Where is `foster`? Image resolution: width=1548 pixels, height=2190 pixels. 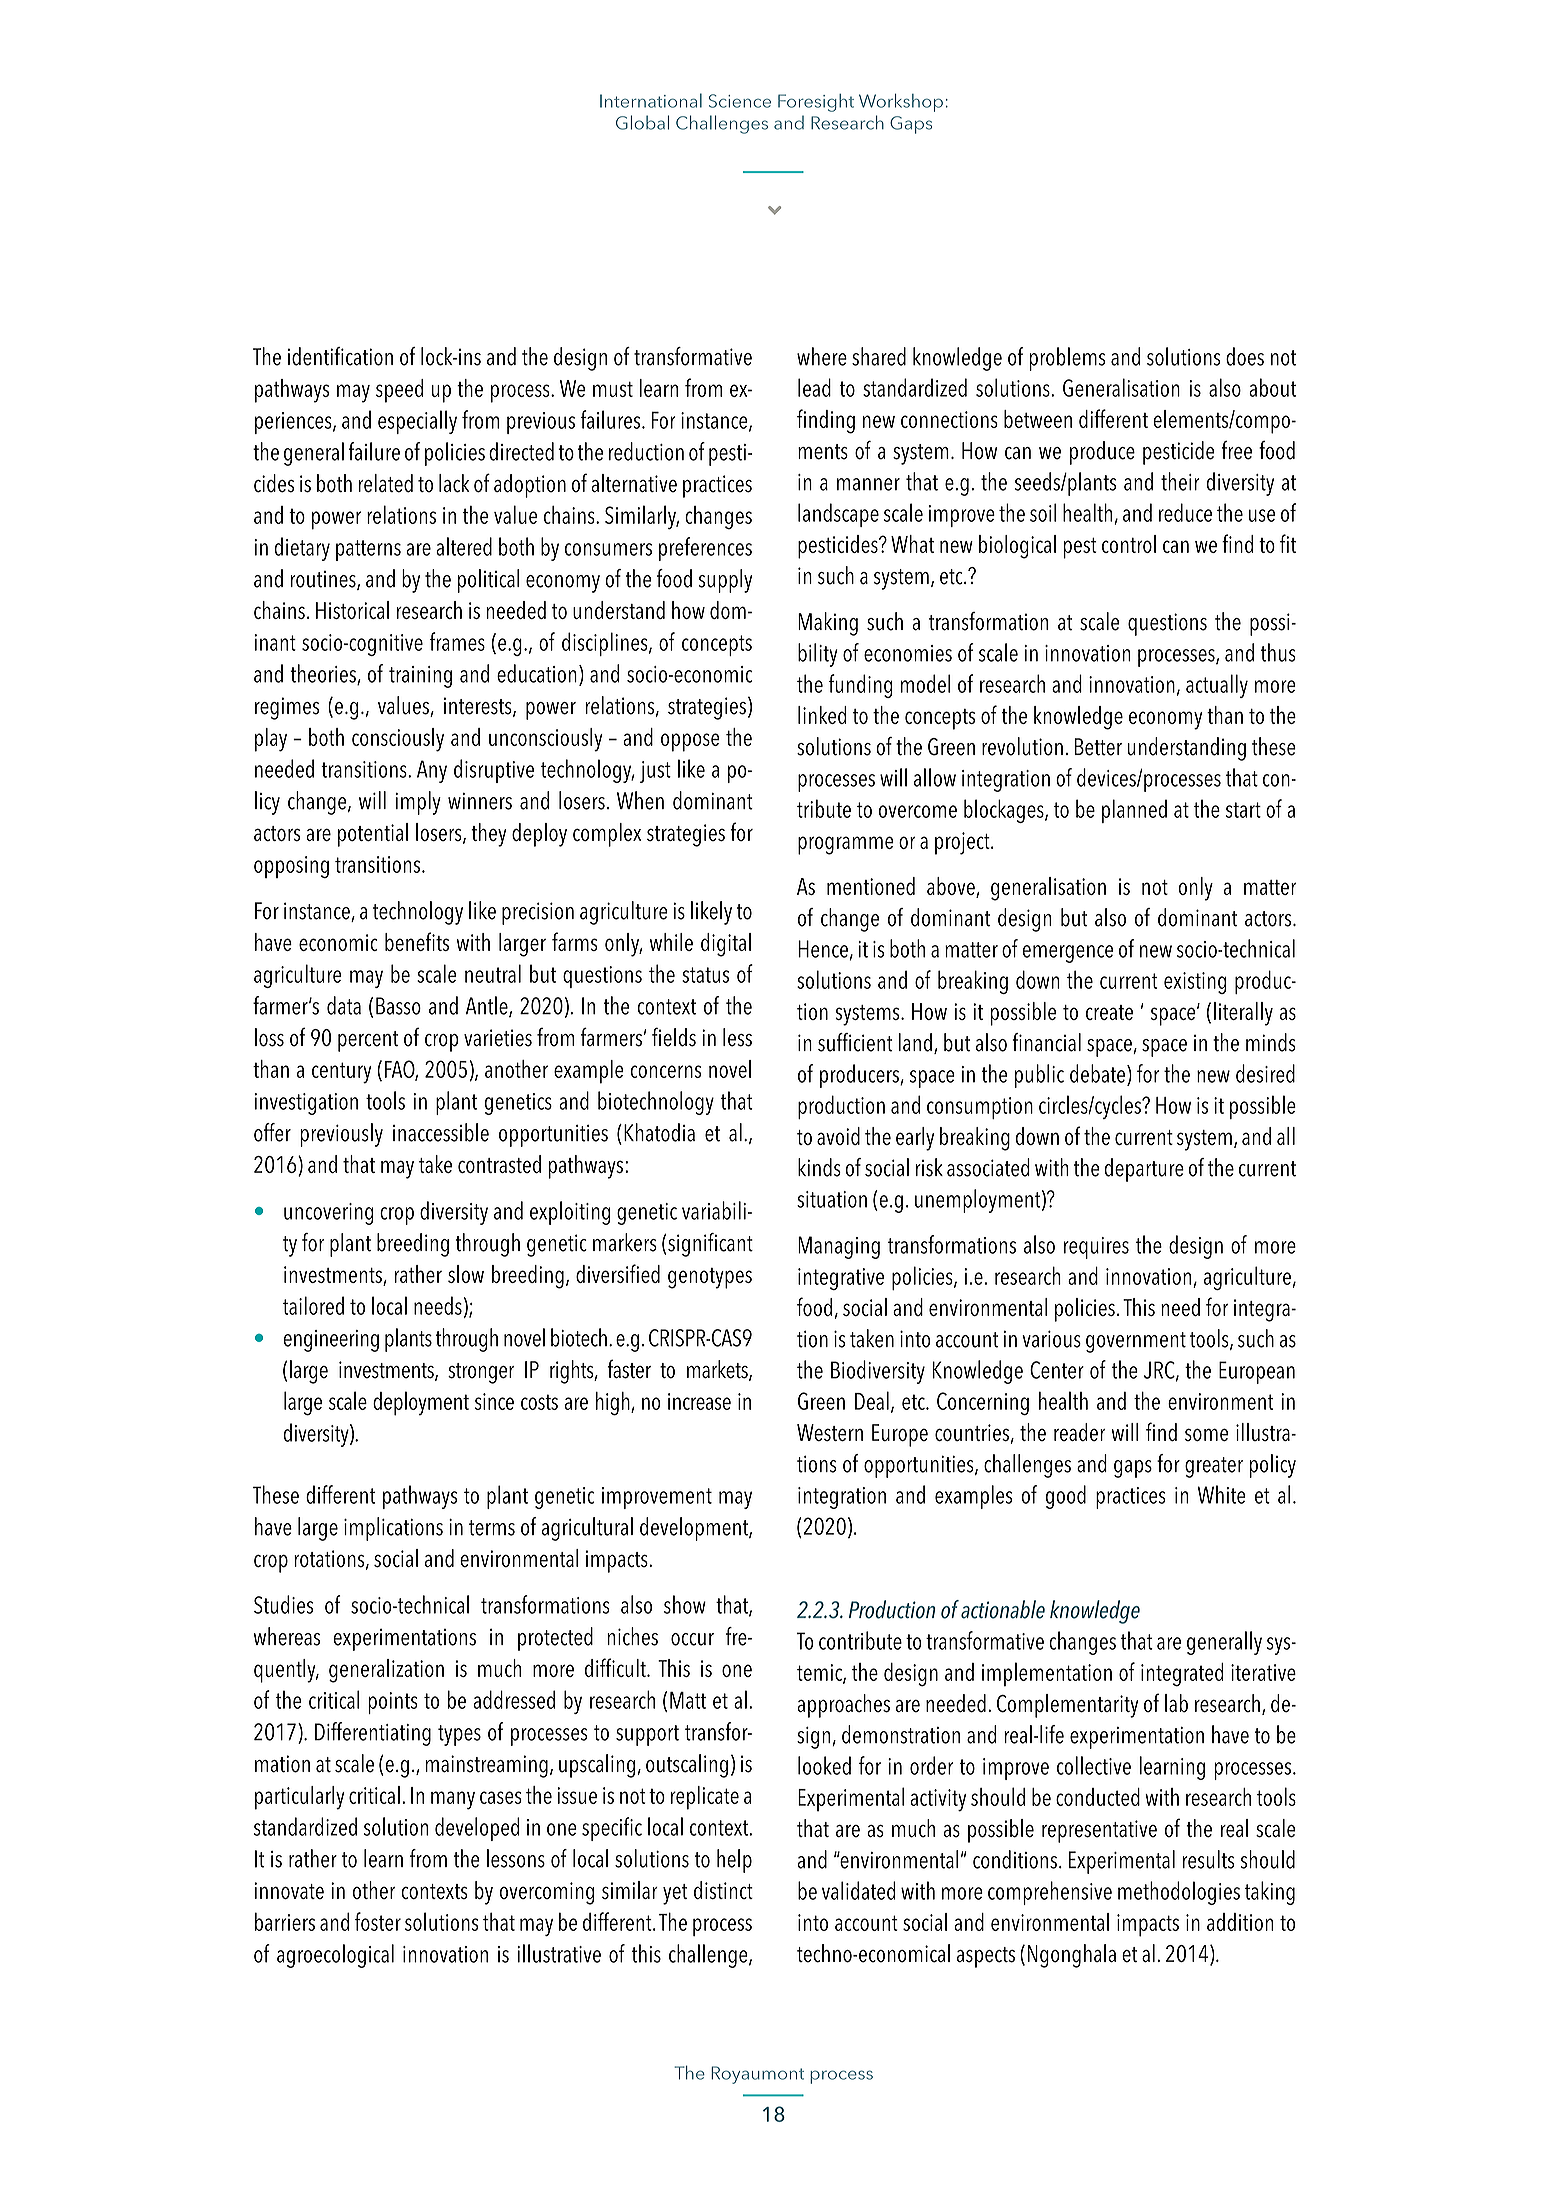
foster is located at coordinates (378, 1921).
